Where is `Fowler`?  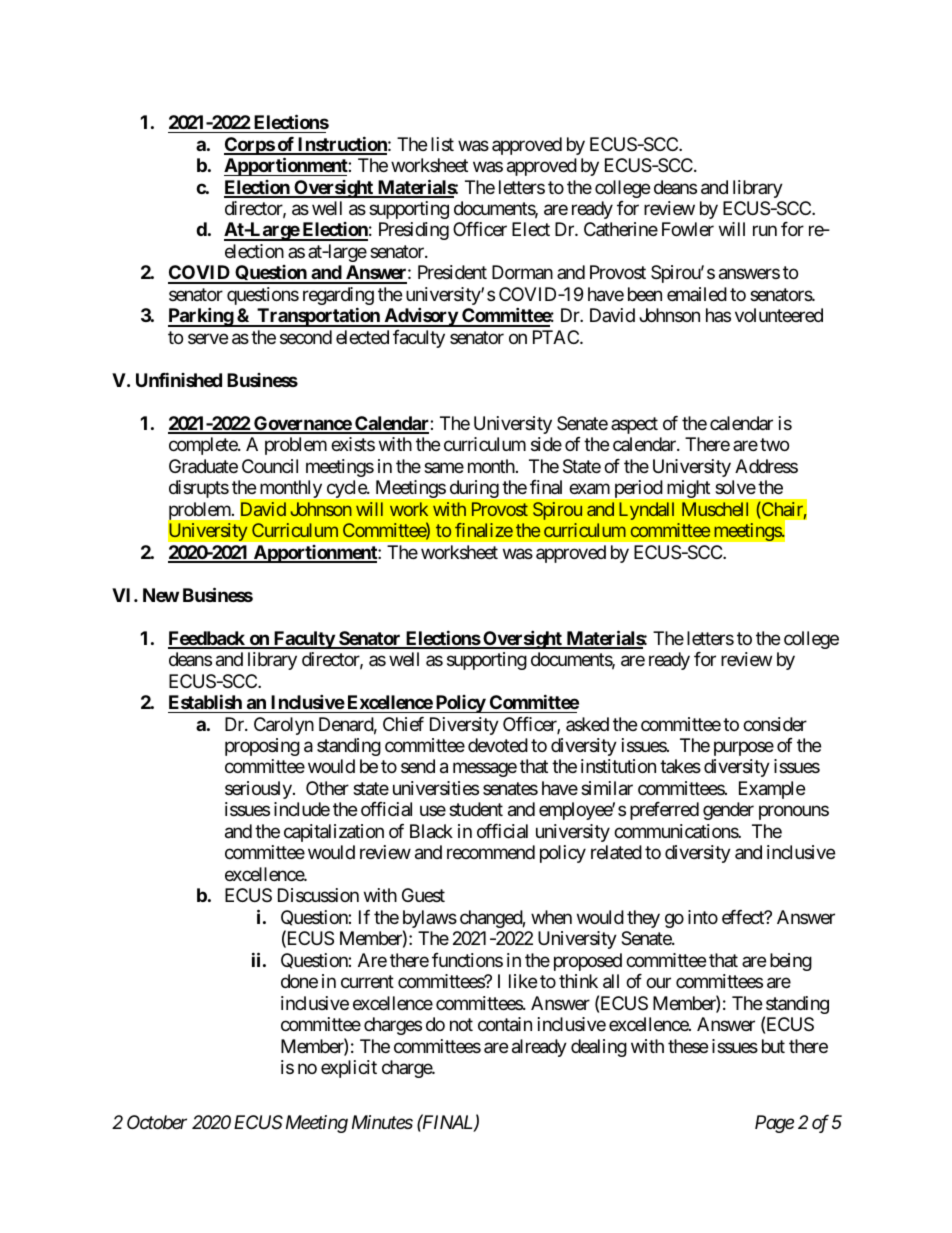
Fowler is located at coordinates (688, 229).
